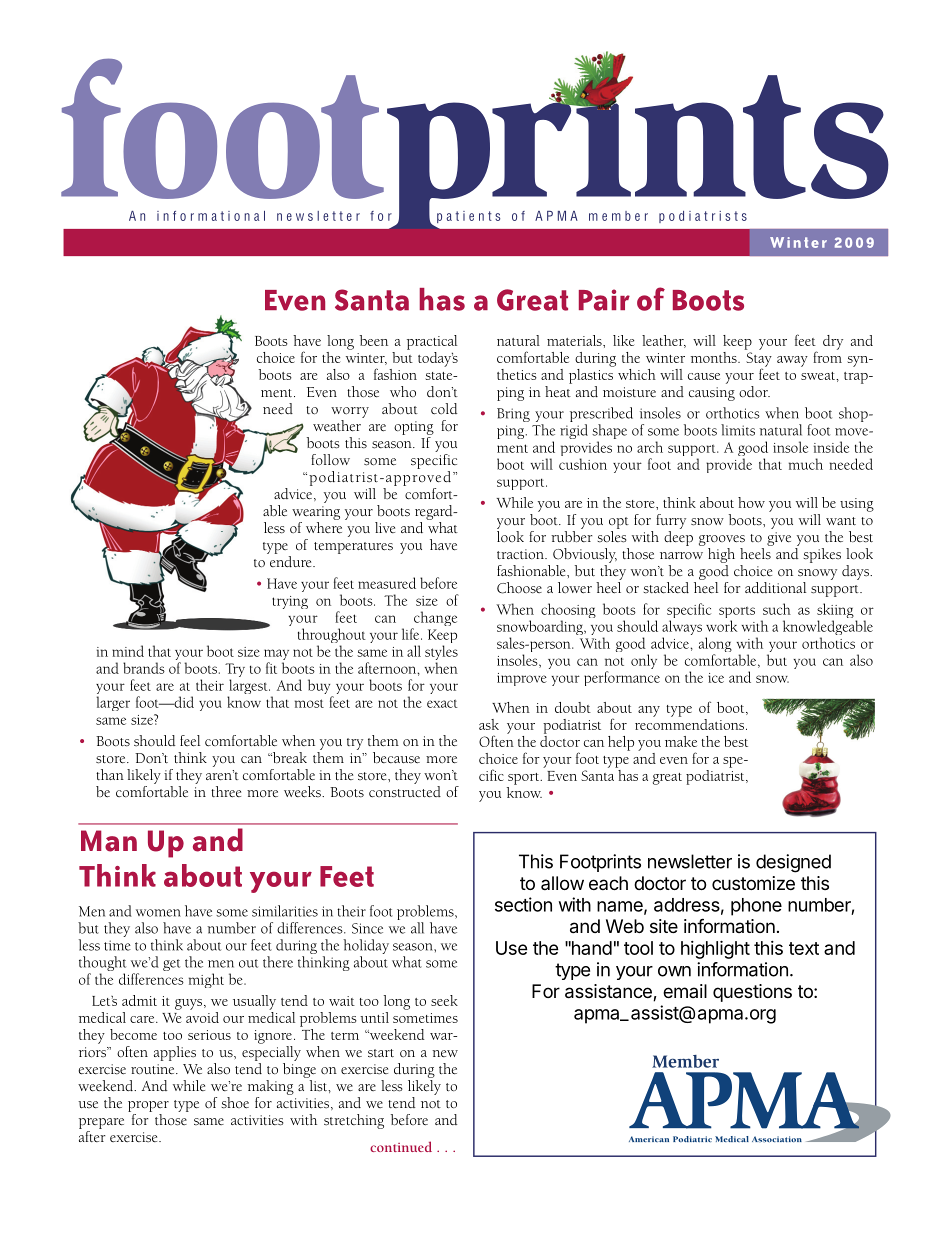 The height and width of the screenshot is (1233, 952). What do you see at coordinates (468, 217) in the screenshot?
I see `patients` at bounding box center [468, 217].
